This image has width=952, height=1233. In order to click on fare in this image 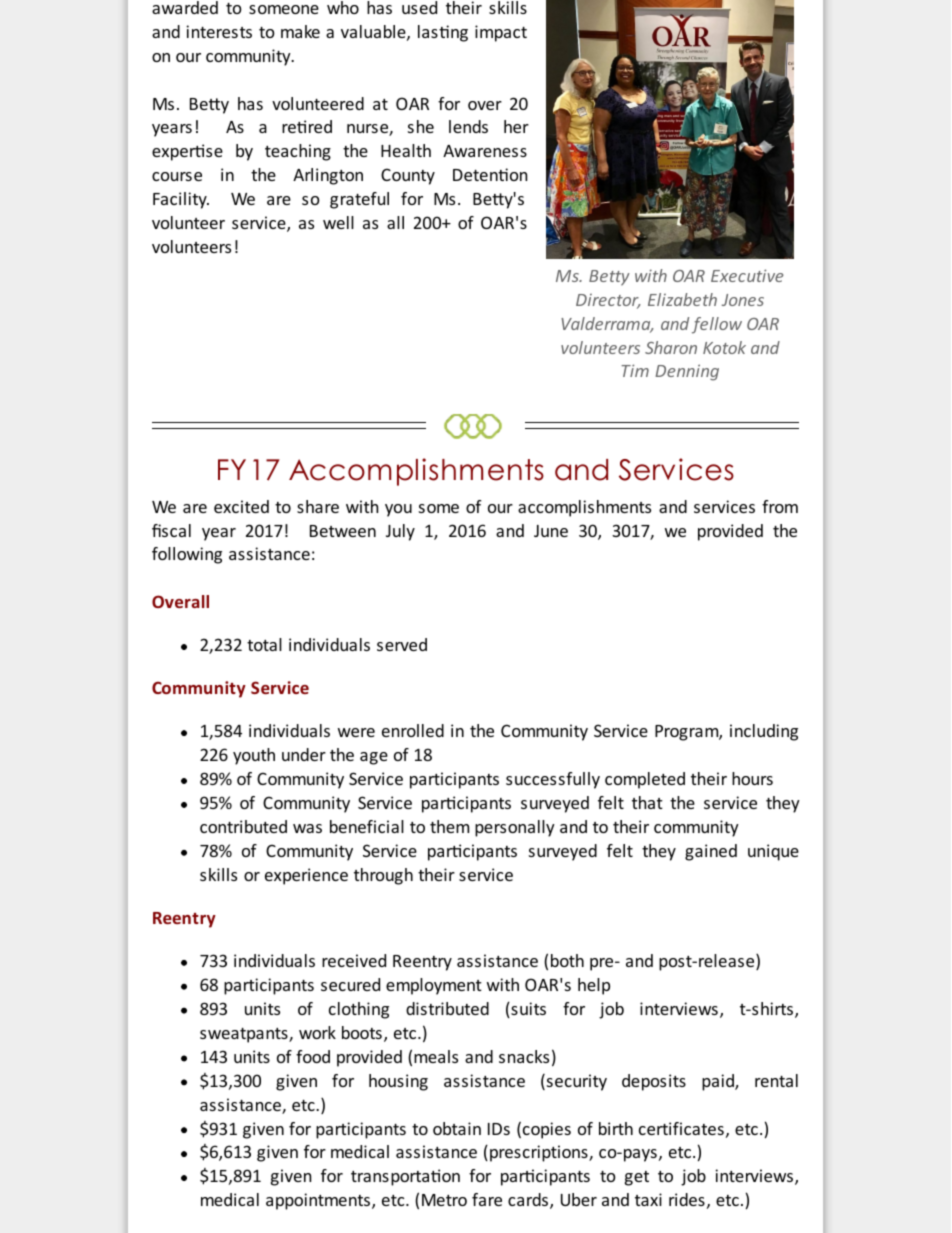, I will do `click(487, 1199)`.
